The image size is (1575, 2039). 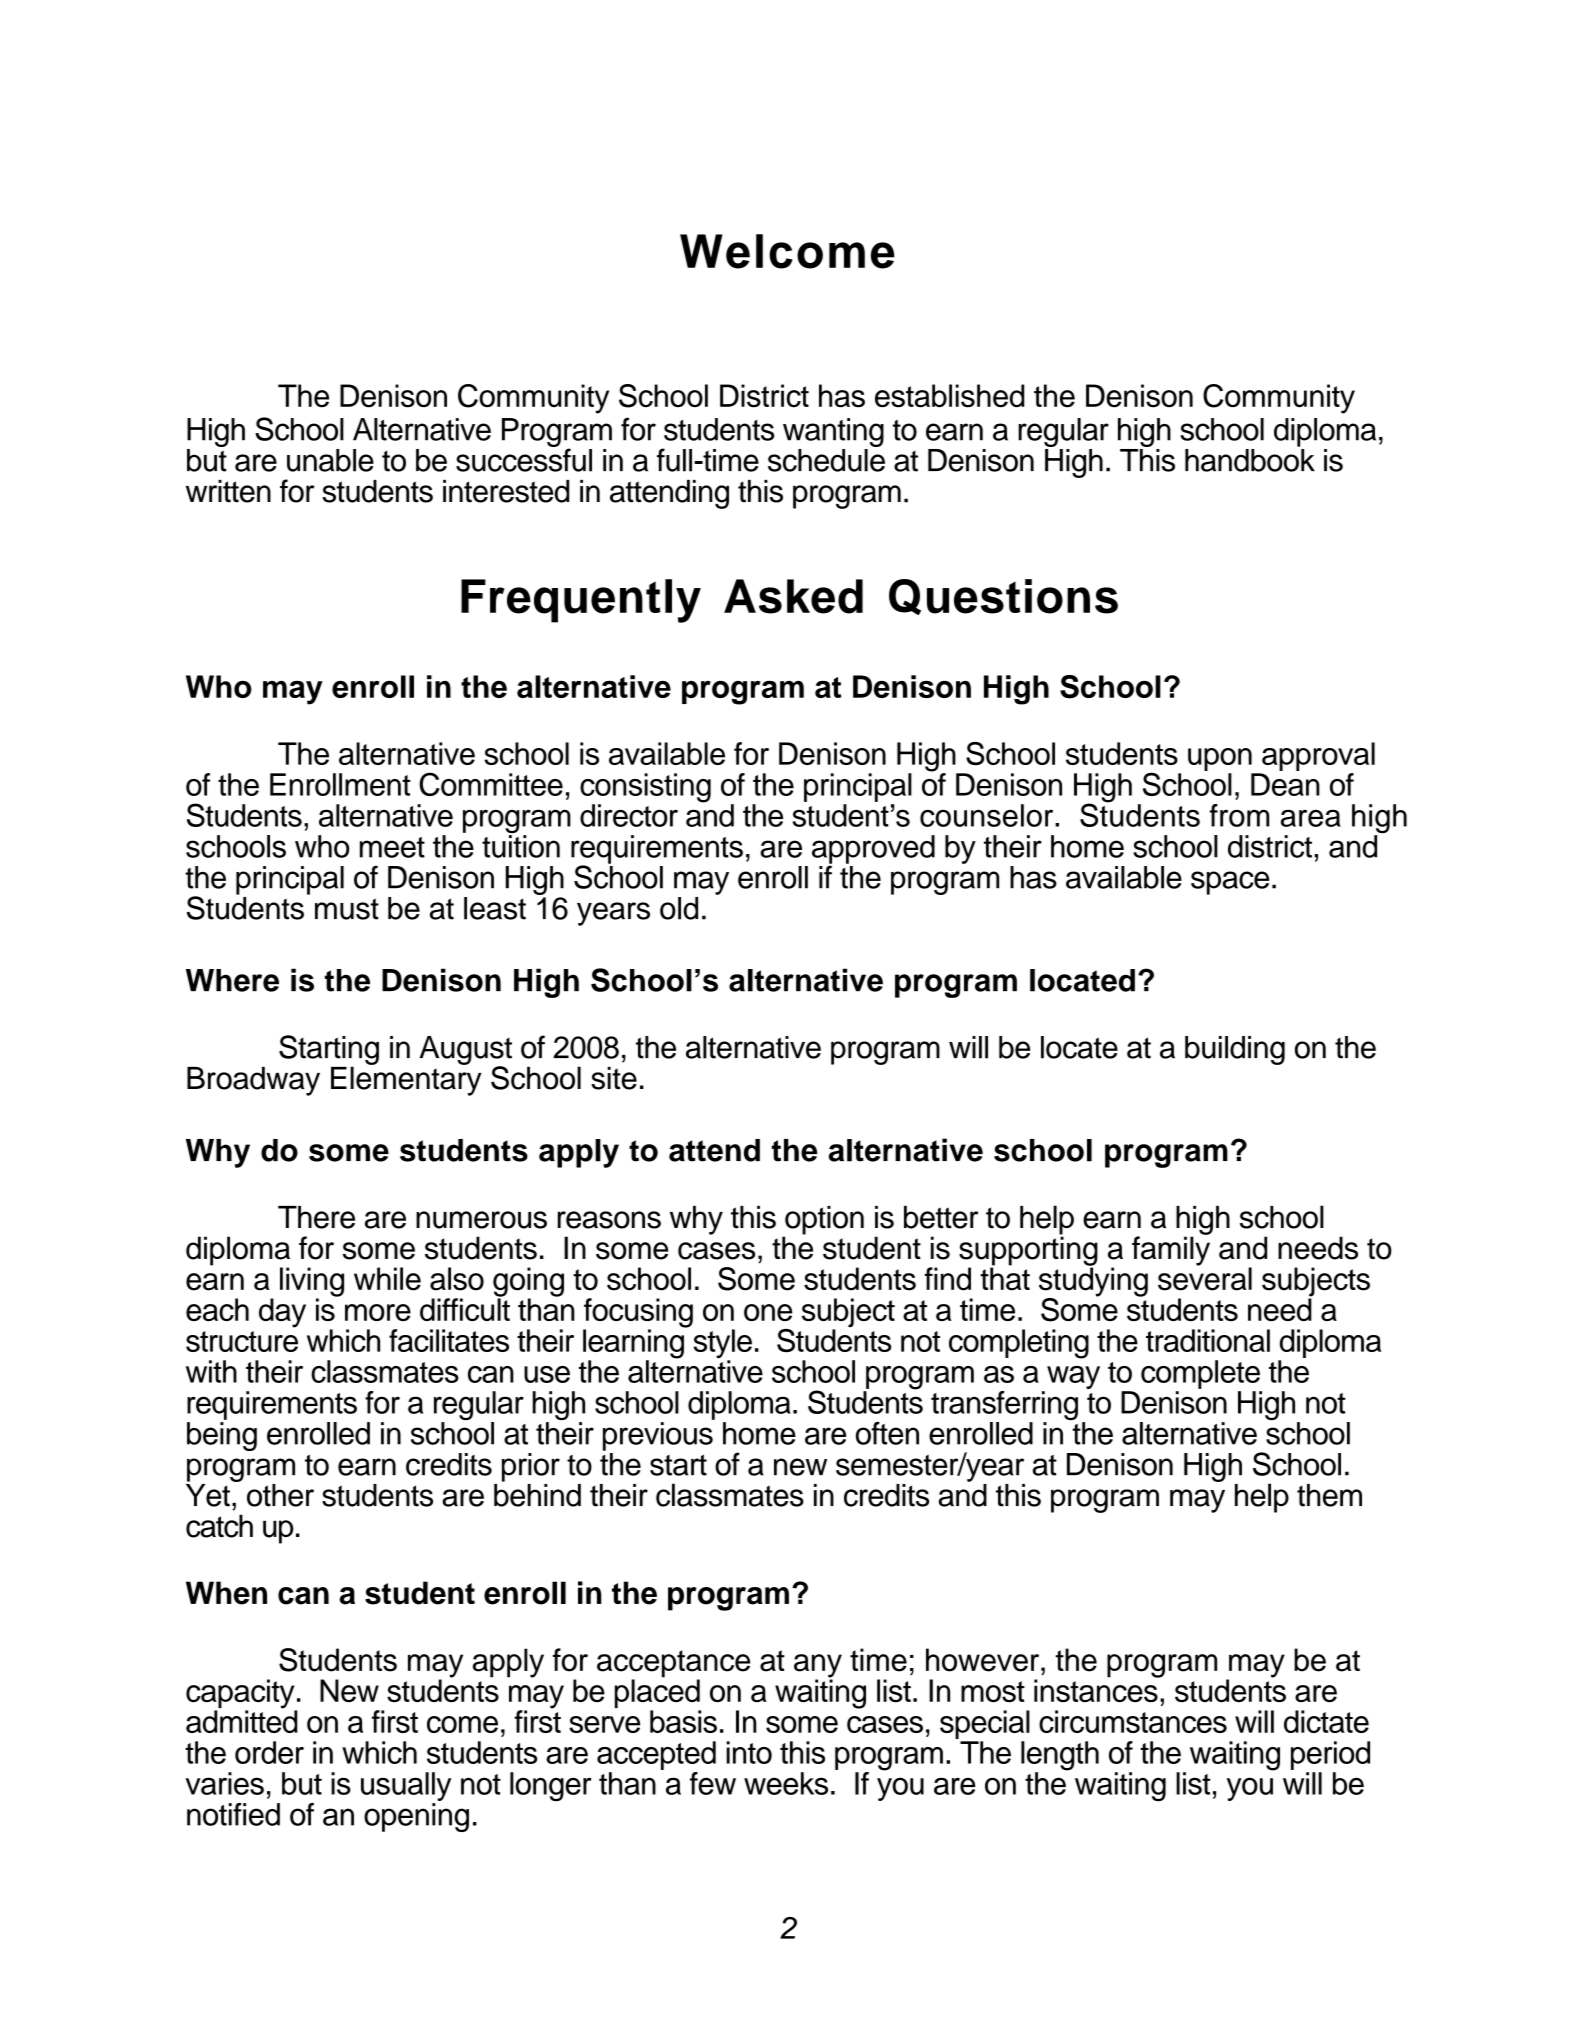 What do you see at coordinates (833, 432) in the image?
I see `wanting` at bounding box center [833, 432].
